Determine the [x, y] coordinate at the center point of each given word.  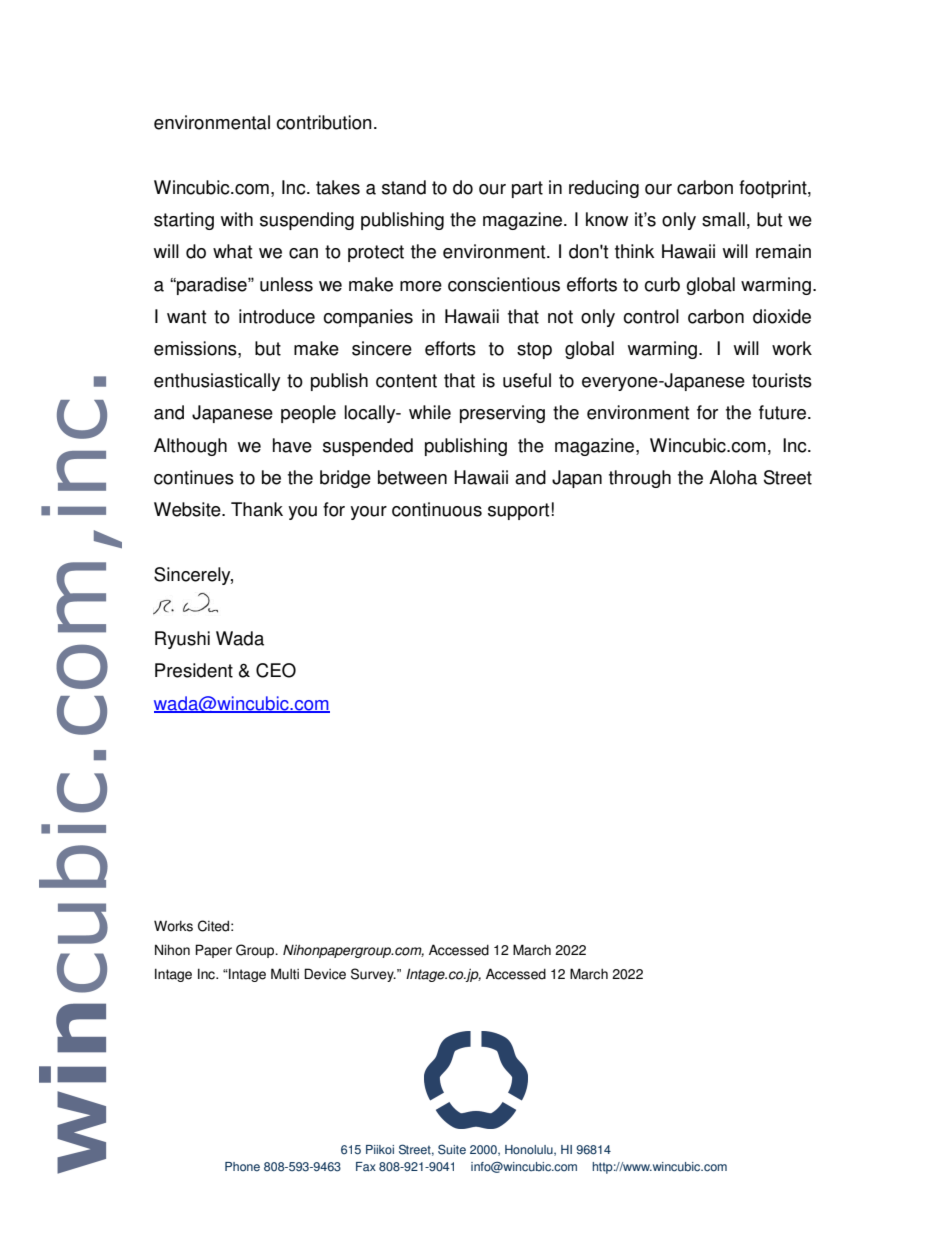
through [640, 479]
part [527, 189]
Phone [242, 1167]
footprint [774, 189]
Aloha [733, 477]
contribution [324, 122]
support [518, 511]
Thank [257, 509]
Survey [373, 975]
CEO [276, 670]
